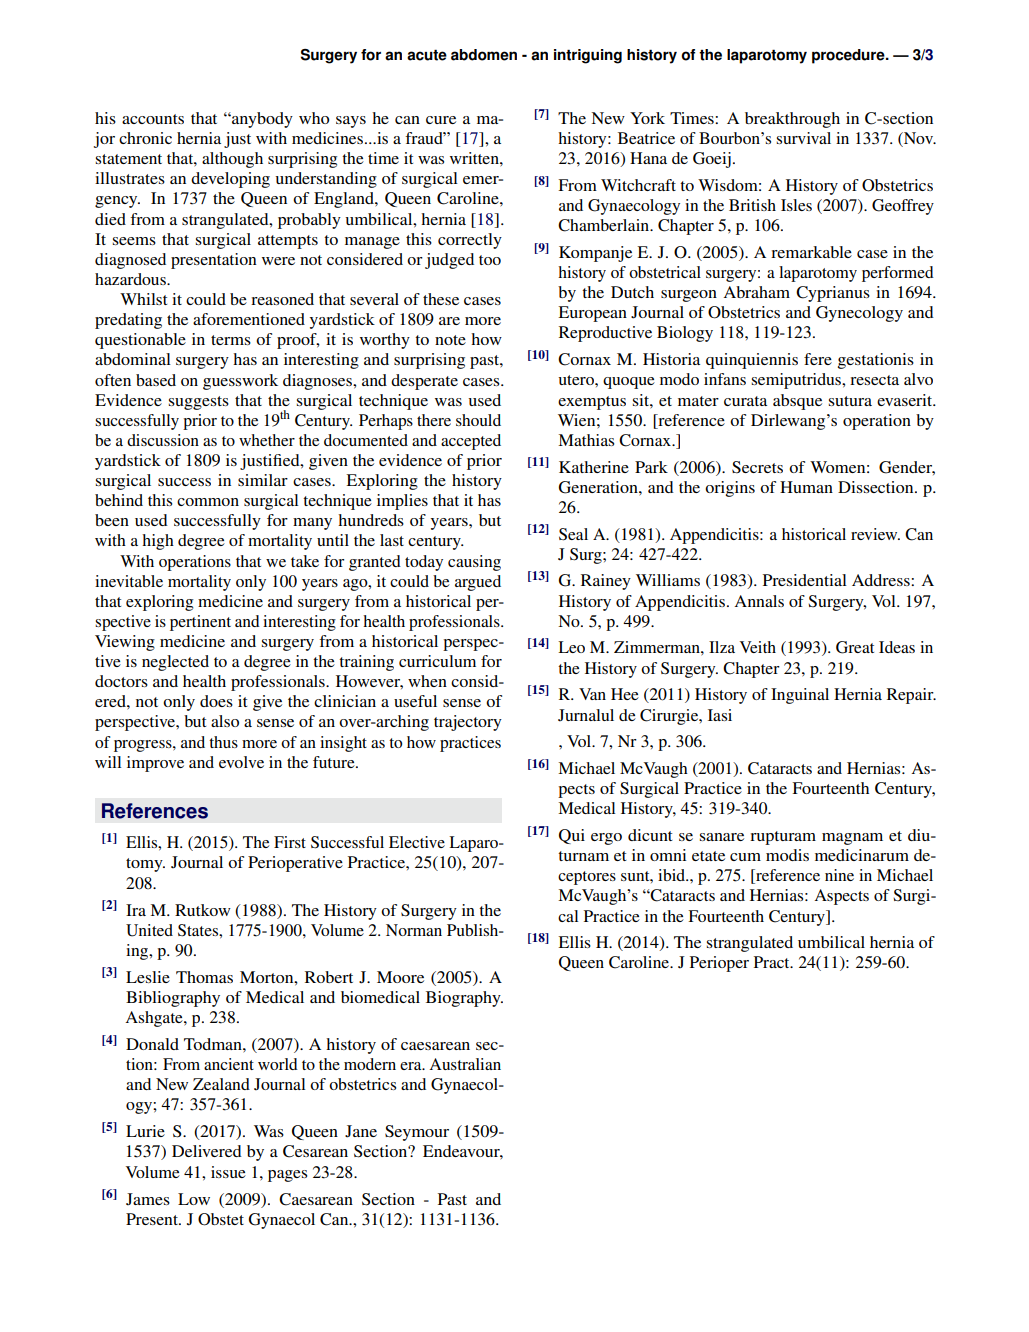  What do you see at coordinates (465, 1064) in the document?
I see `Australian` at bounding box center [465, 1064].
